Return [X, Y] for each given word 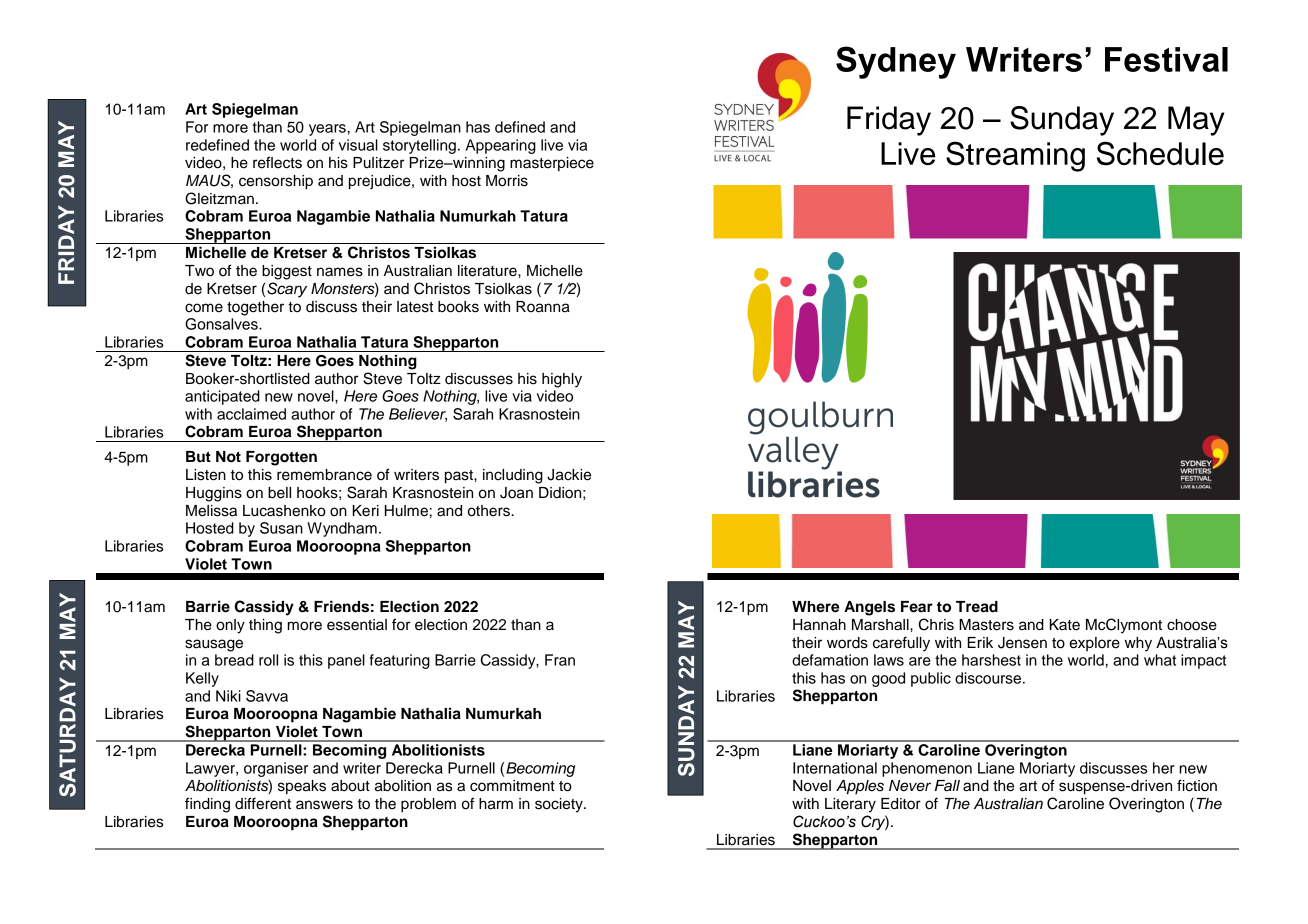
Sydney [896, 62]
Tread [977, 607]
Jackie [569, 475]
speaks [302, 787]
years [327, 130]
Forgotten [281, 458]
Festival [1166, 59]
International [835, 768]
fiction [1197, 785]
